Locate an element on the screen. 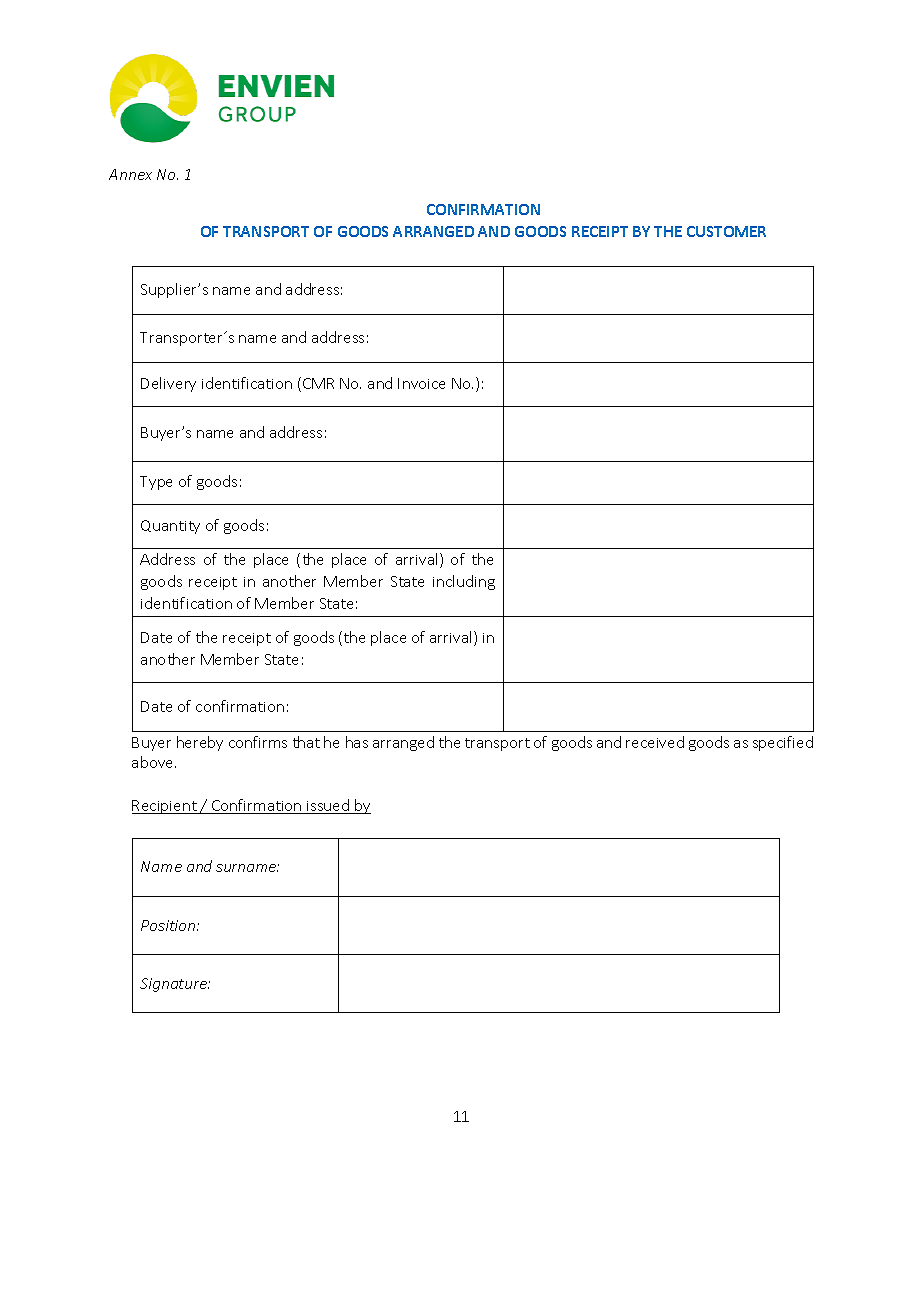 The width and height of the screenshot is (924, 1308). CUSTOMER is located at coordinates (726, 231).
